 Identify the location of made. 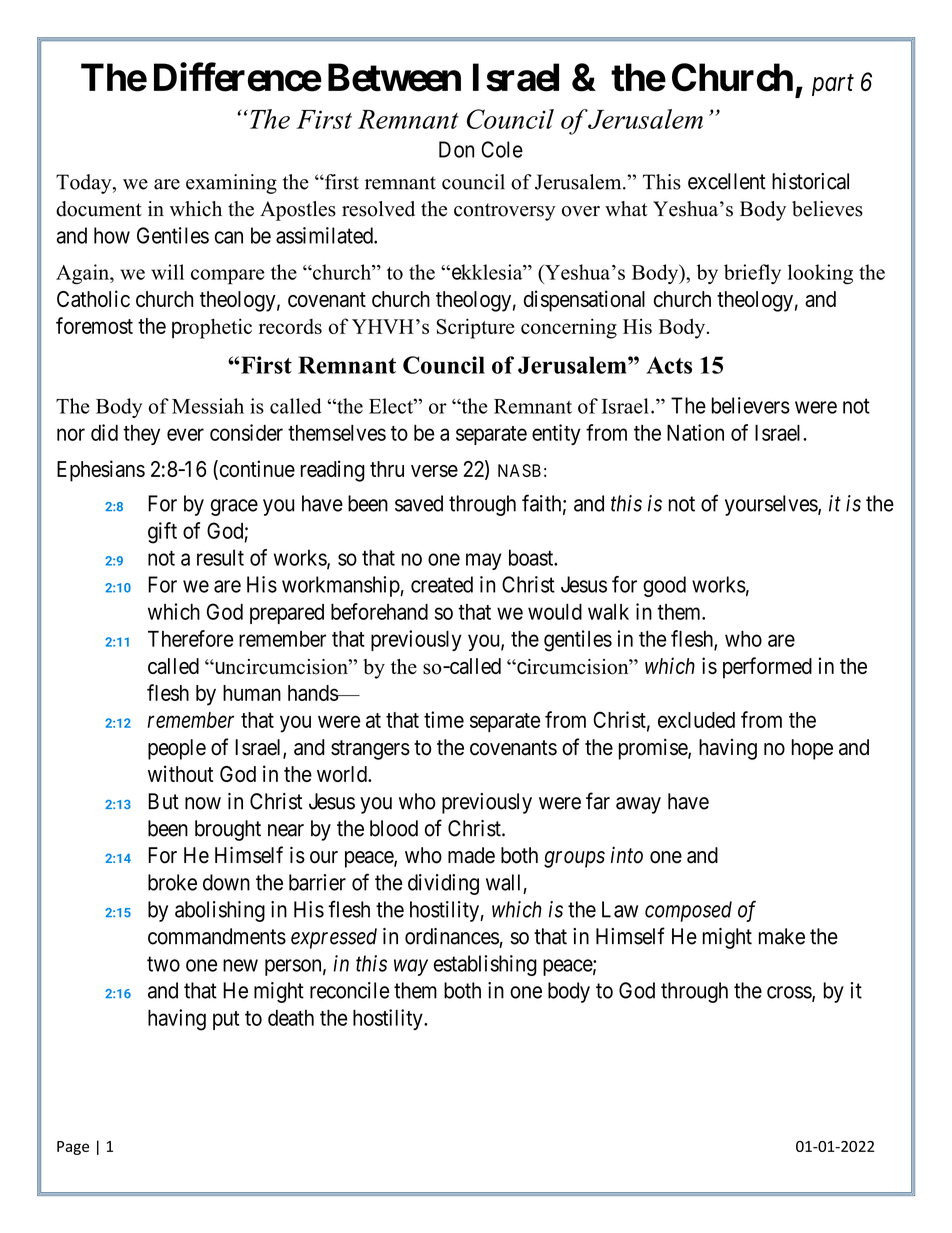
(471, 855).
